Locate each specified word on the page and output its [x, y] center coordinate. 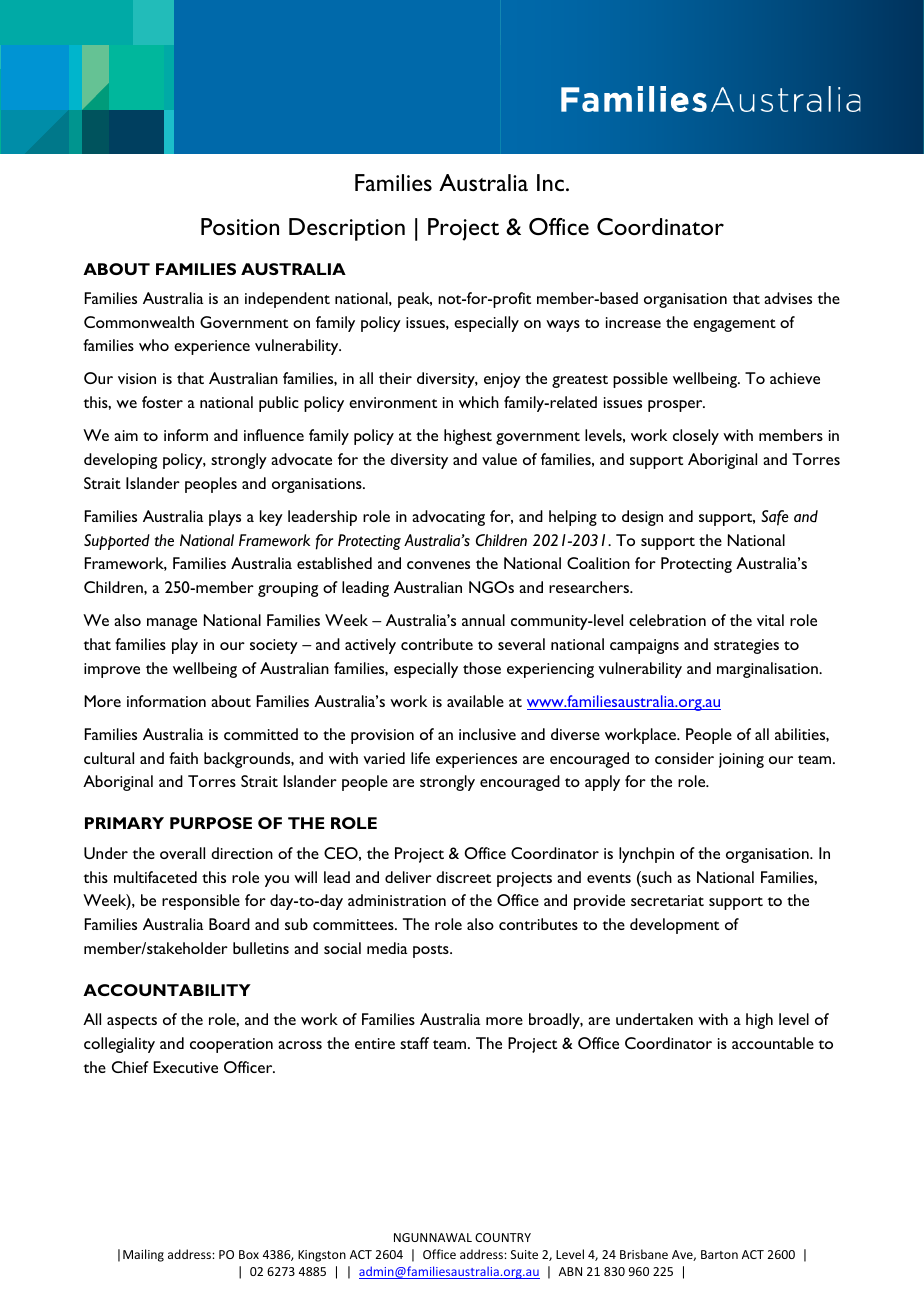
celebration [667, 620]
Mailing [143, 1255]
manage [172, 624]
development [674, 926]
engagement [734, 325]
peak [415, 300]
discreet [463, 877]
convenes [438, 565]
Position [240, 226]
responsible [201, 902]
